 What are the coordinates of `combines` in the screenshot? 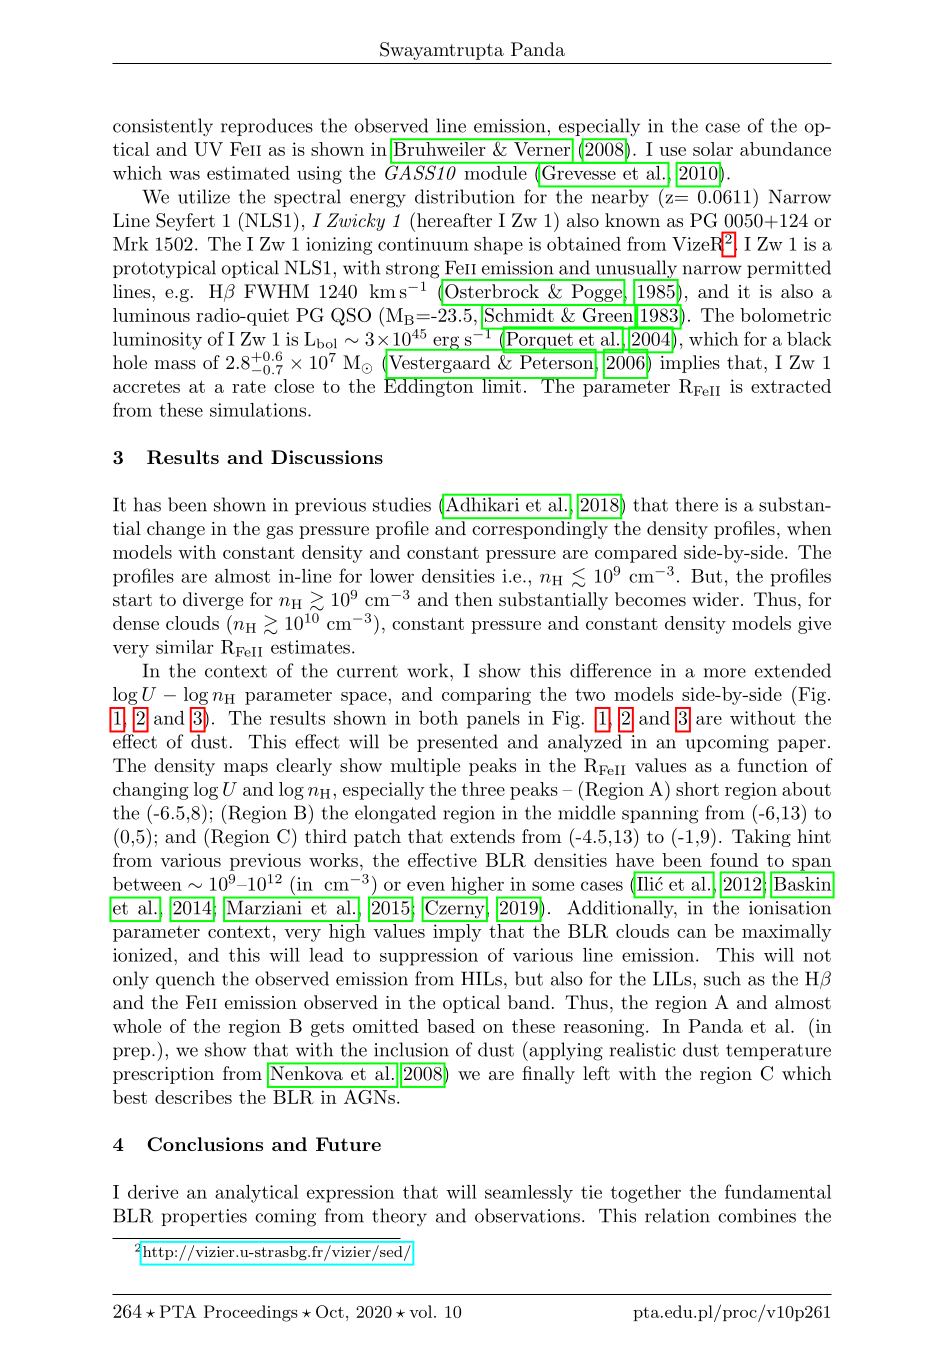 It's located at (757, 1215).
